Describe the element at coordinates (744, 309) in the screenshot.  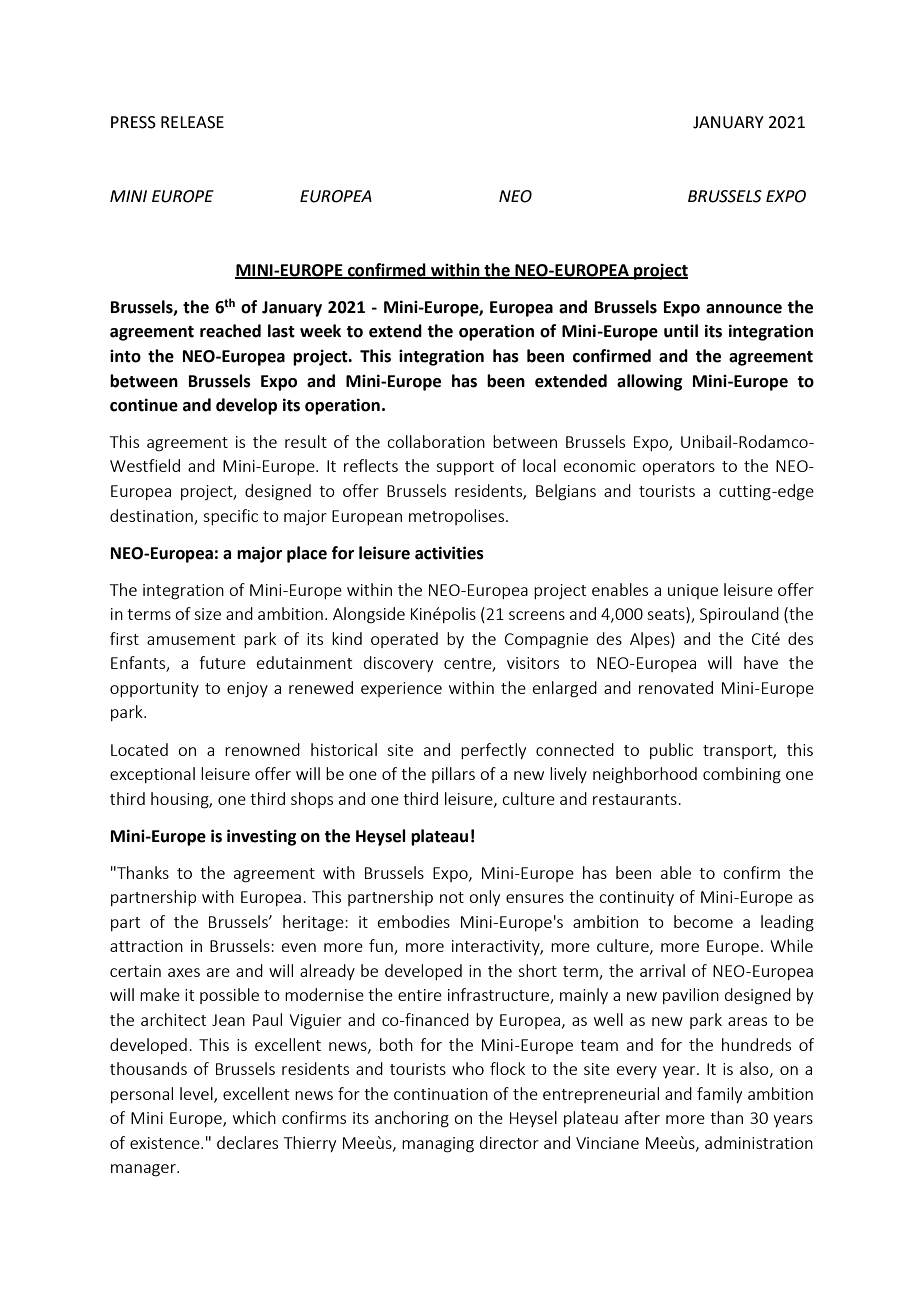
I see `announce` at that location.
